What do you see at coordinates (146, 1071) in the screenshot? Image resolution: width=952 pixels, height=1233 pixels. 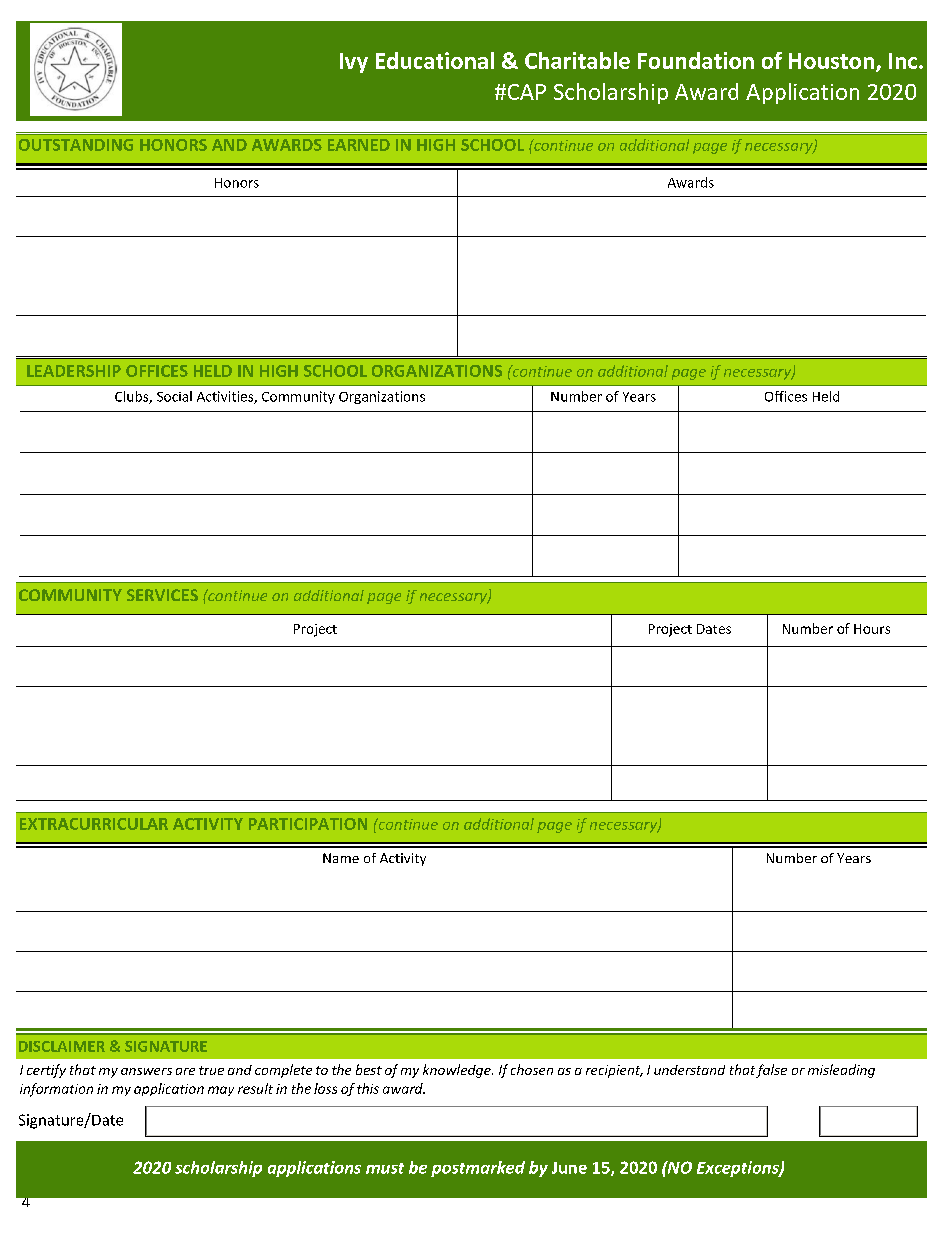 I see `answers` at bounding box center [146, 1071].
